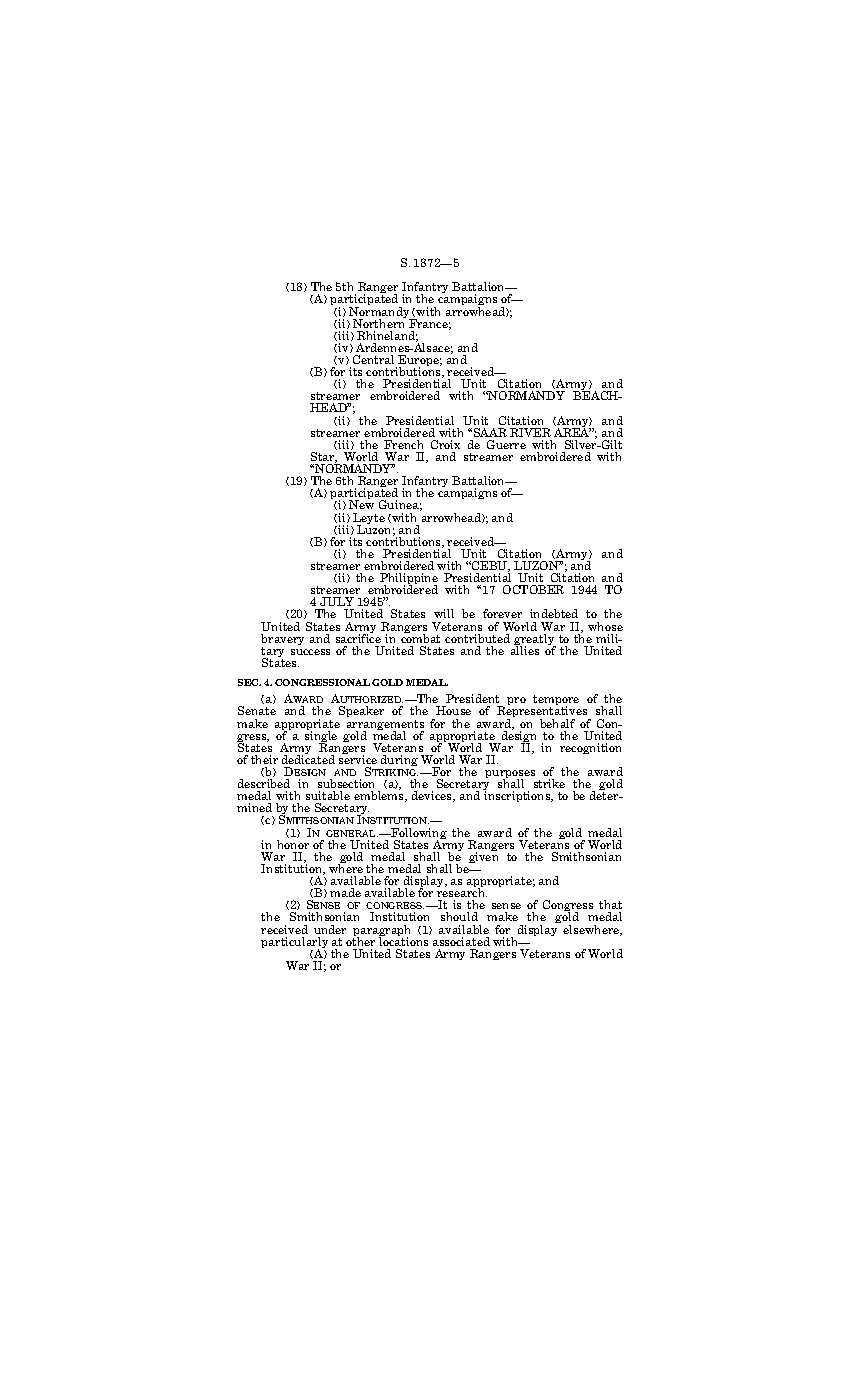 The width and height of the screenshot is (868, 1396). Describe the element at coordinates (572, 431) in the screenshot. I see `AREA` at that location.
